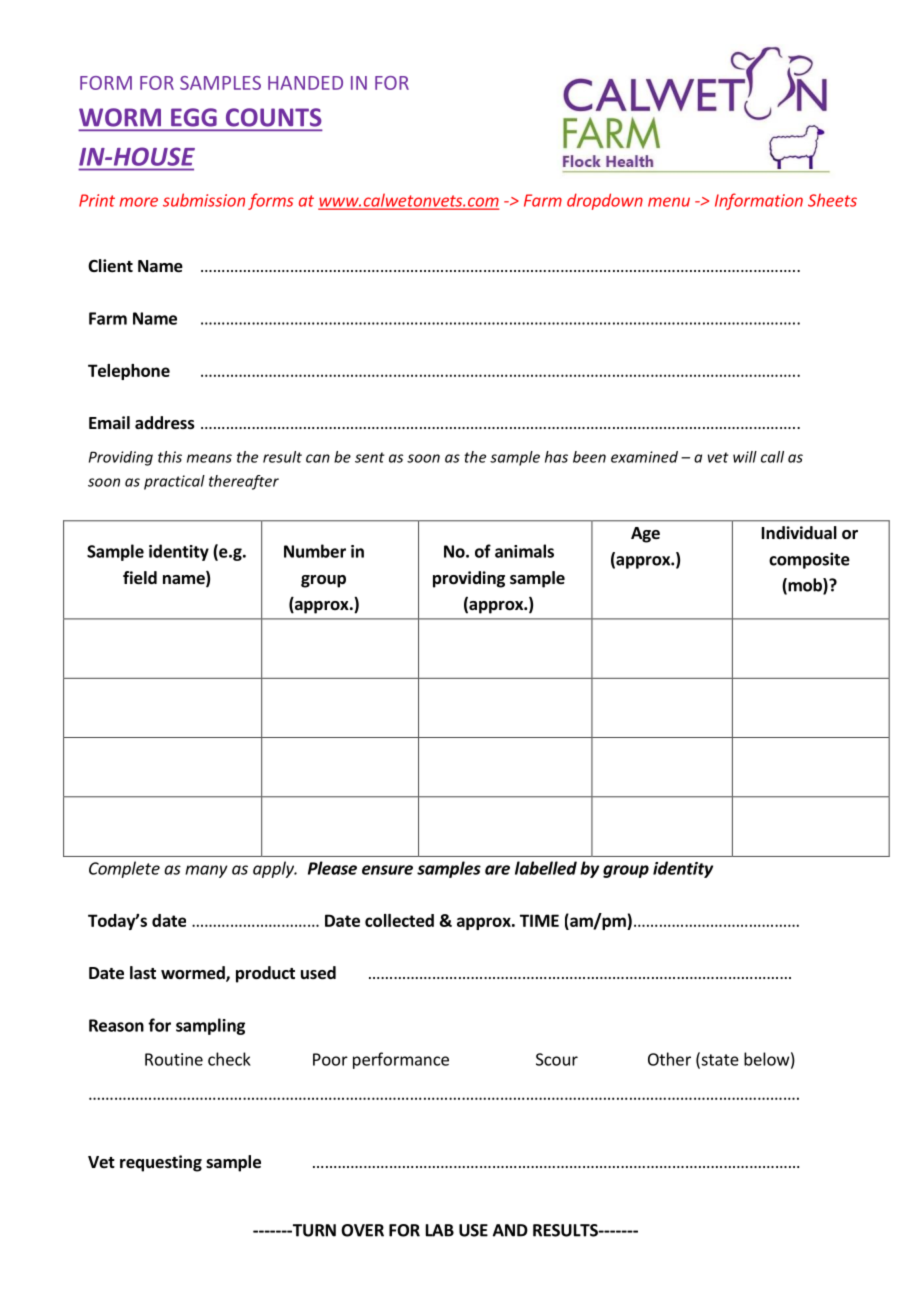 This image has height=1308, width=924. What do you see at coordinates (161, 1163) in the image?
I see `requesting` at bounding box center [161, 1163].
